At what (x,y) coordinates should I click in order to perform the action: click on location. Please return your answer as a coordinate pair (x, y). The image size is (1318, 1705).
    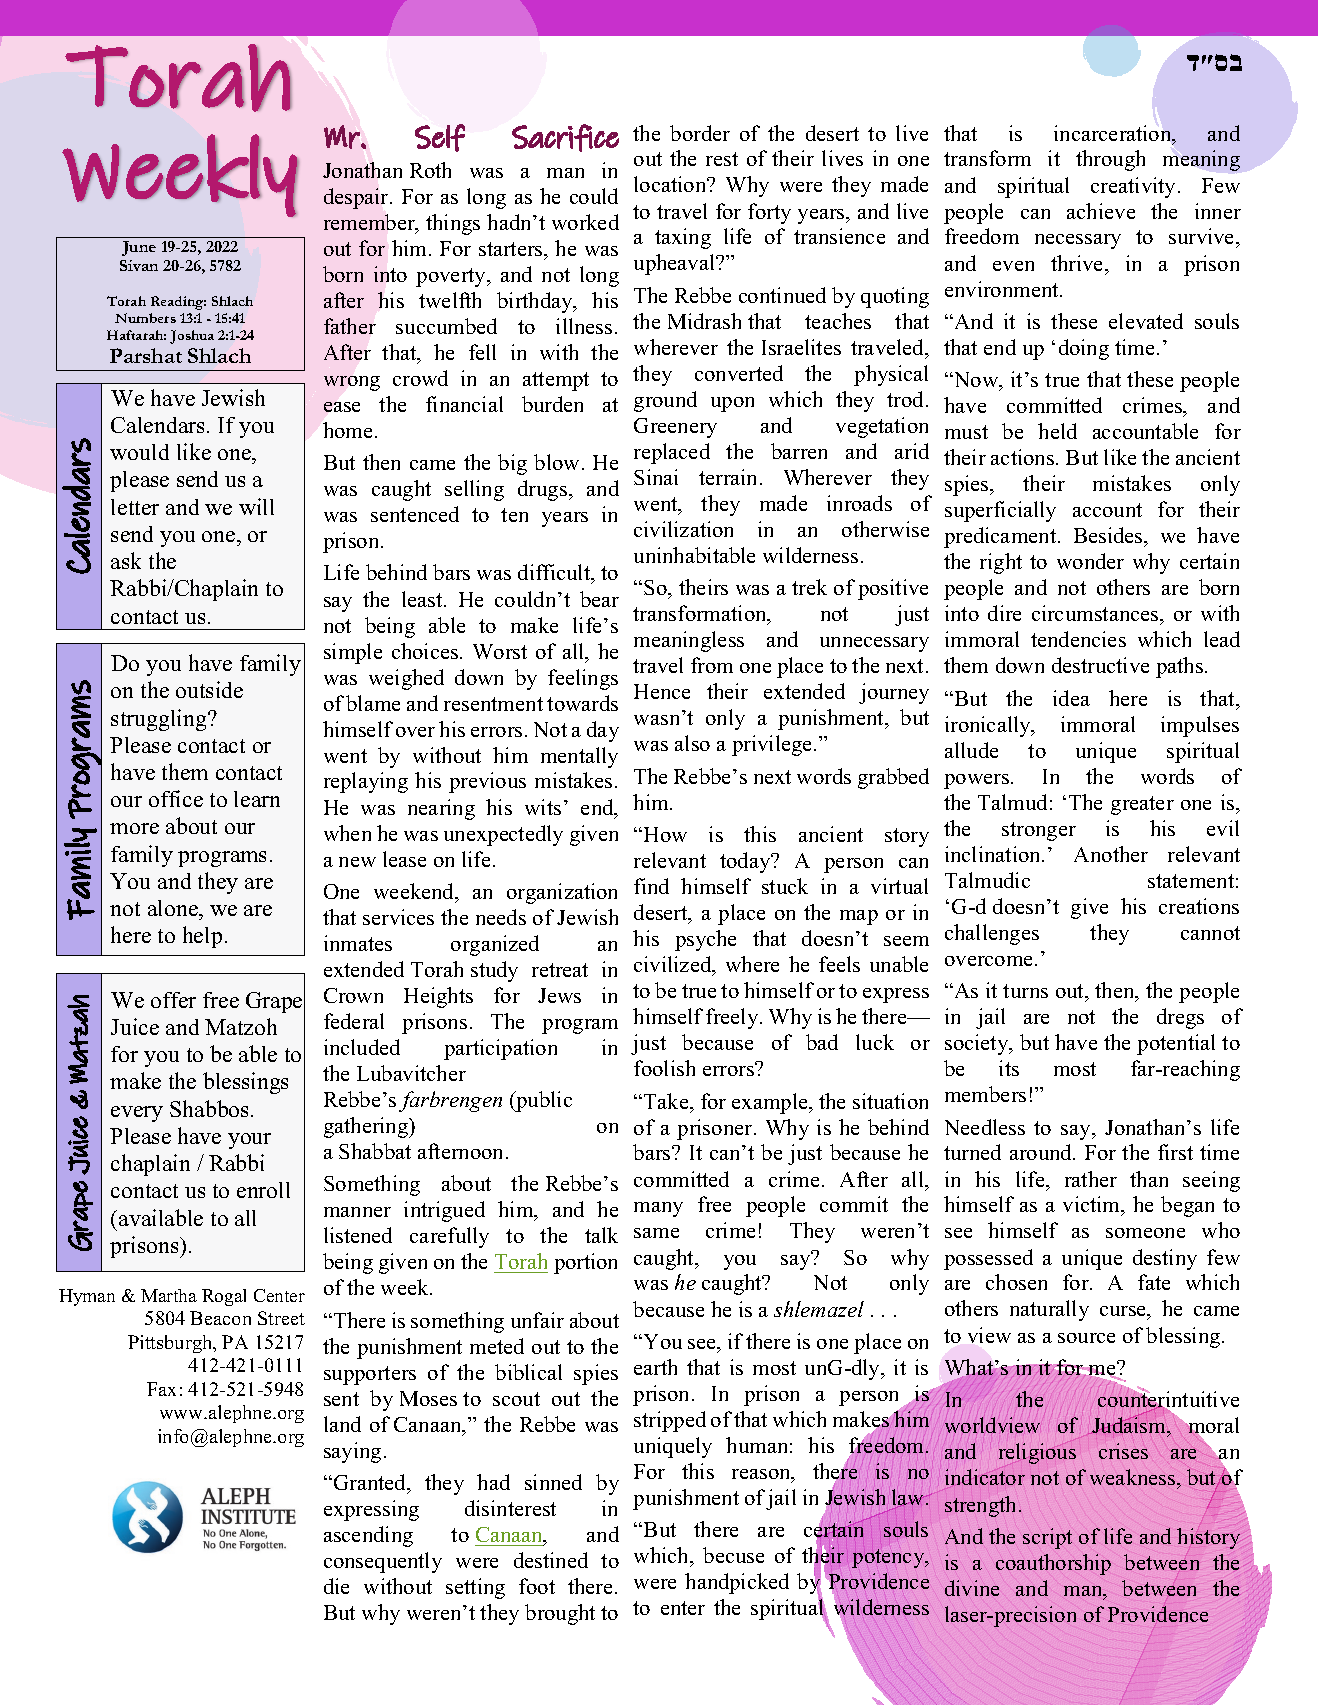
    Looking at the image, I should click on (671, 184).
